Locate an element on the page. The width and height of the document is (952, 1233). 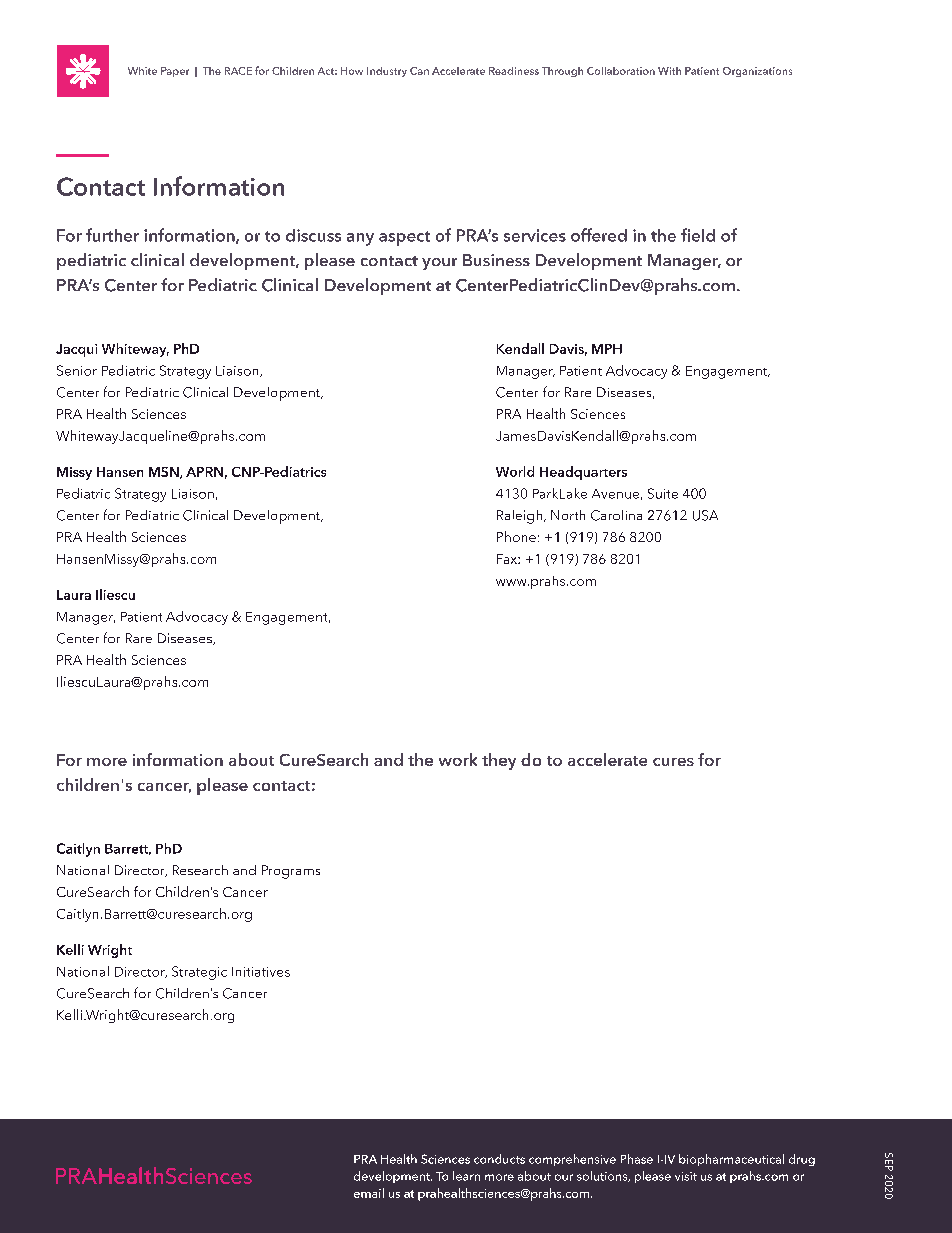
Industry is located at coordinates (387, 72).
